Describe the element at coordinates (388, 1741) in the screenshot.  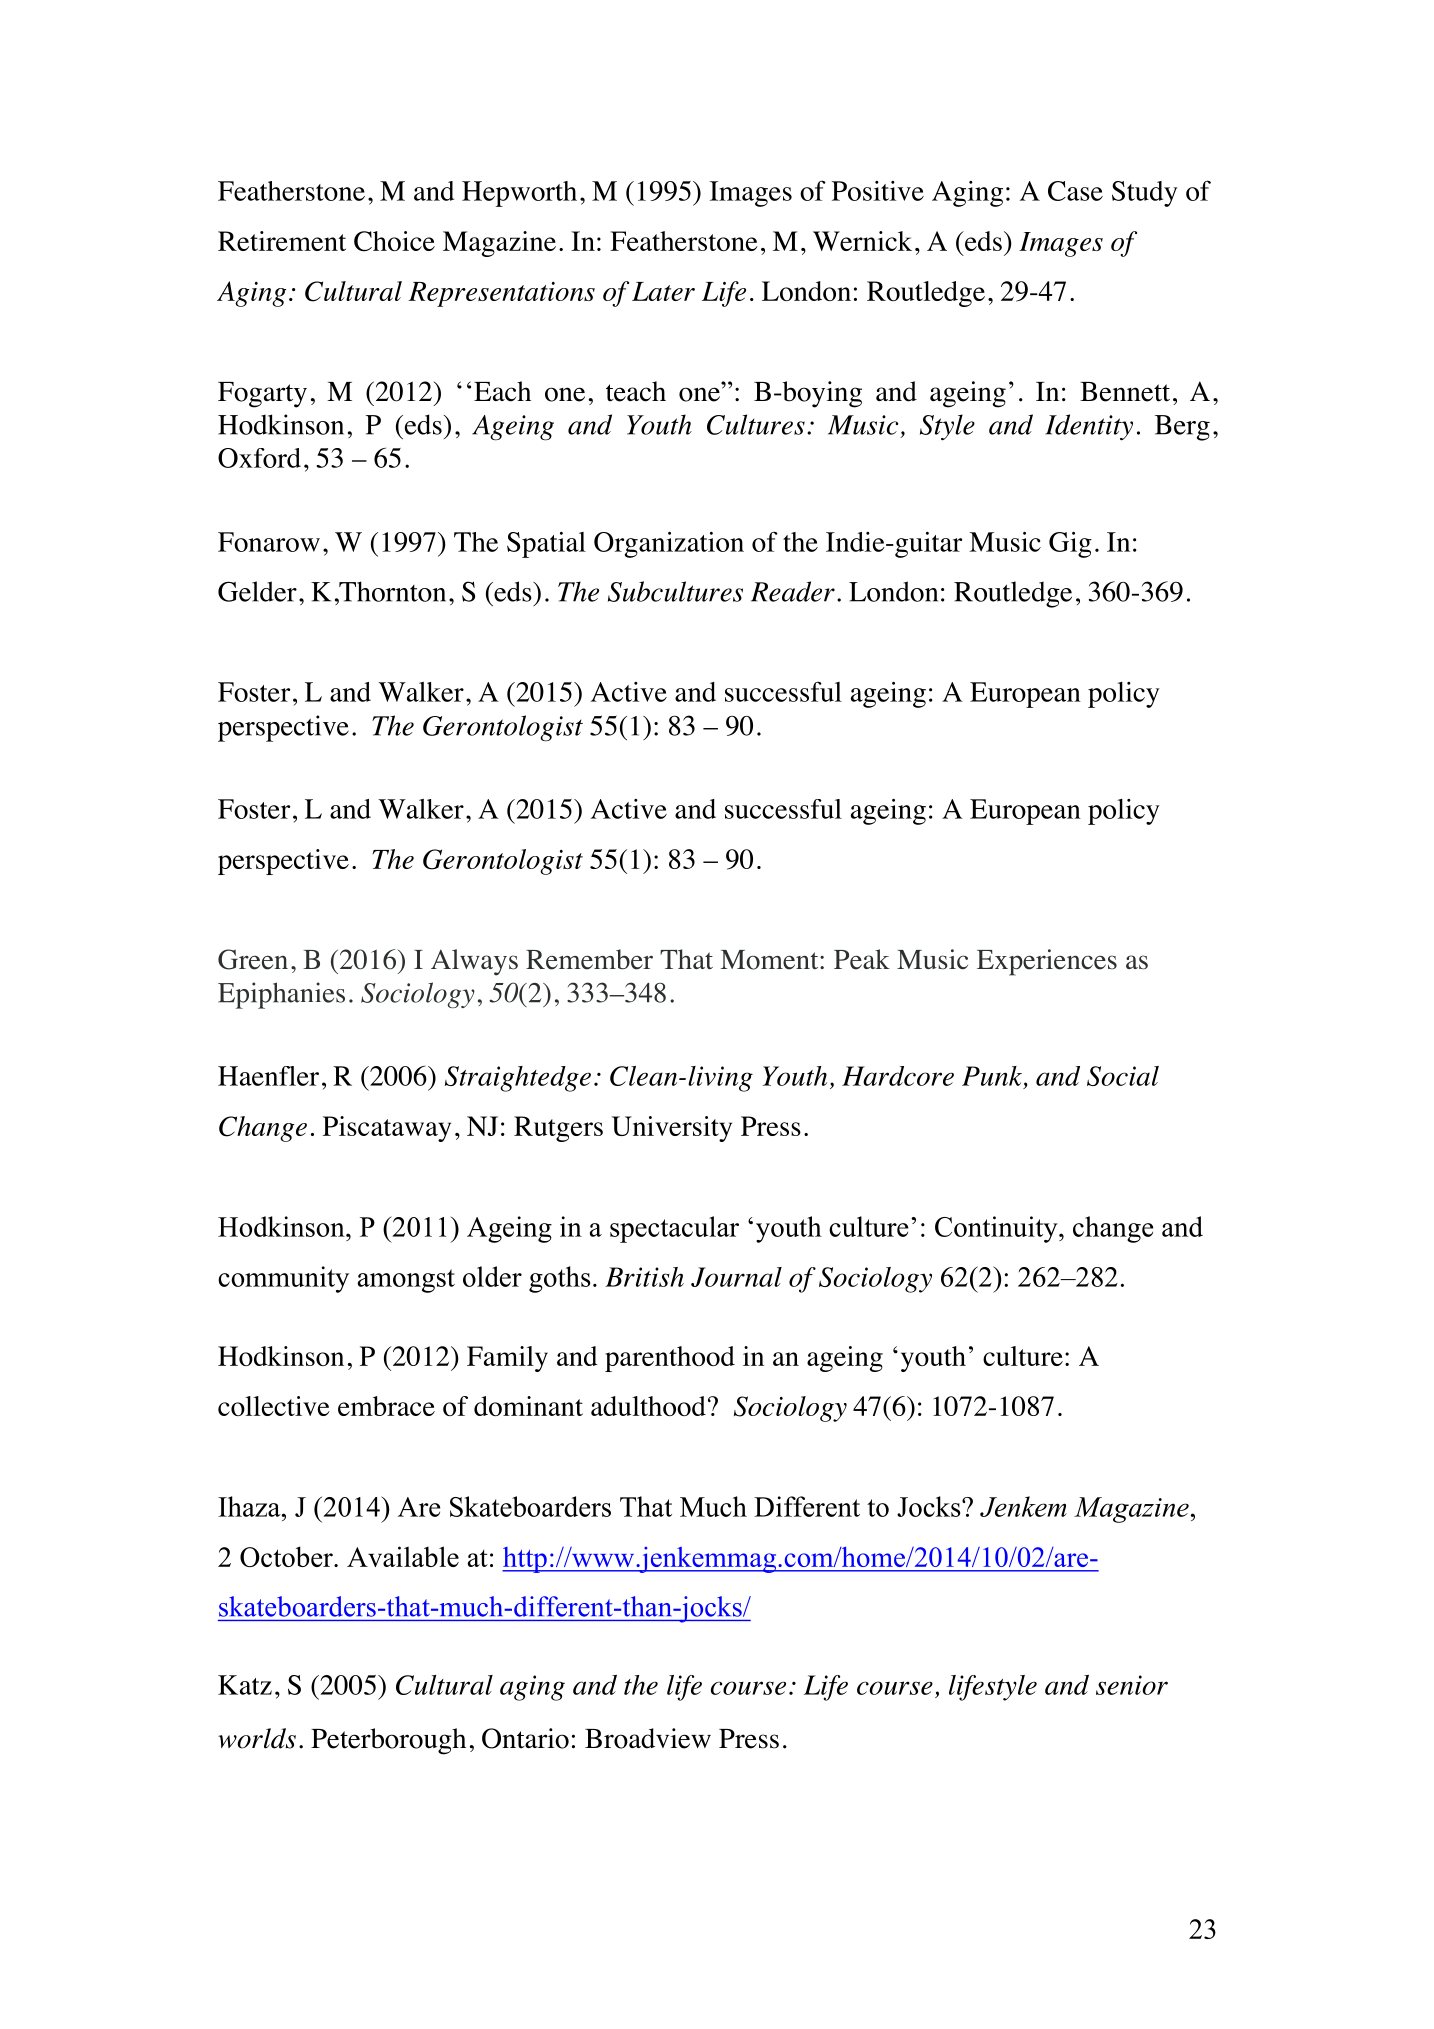
I see `Peterborough` at that location.
